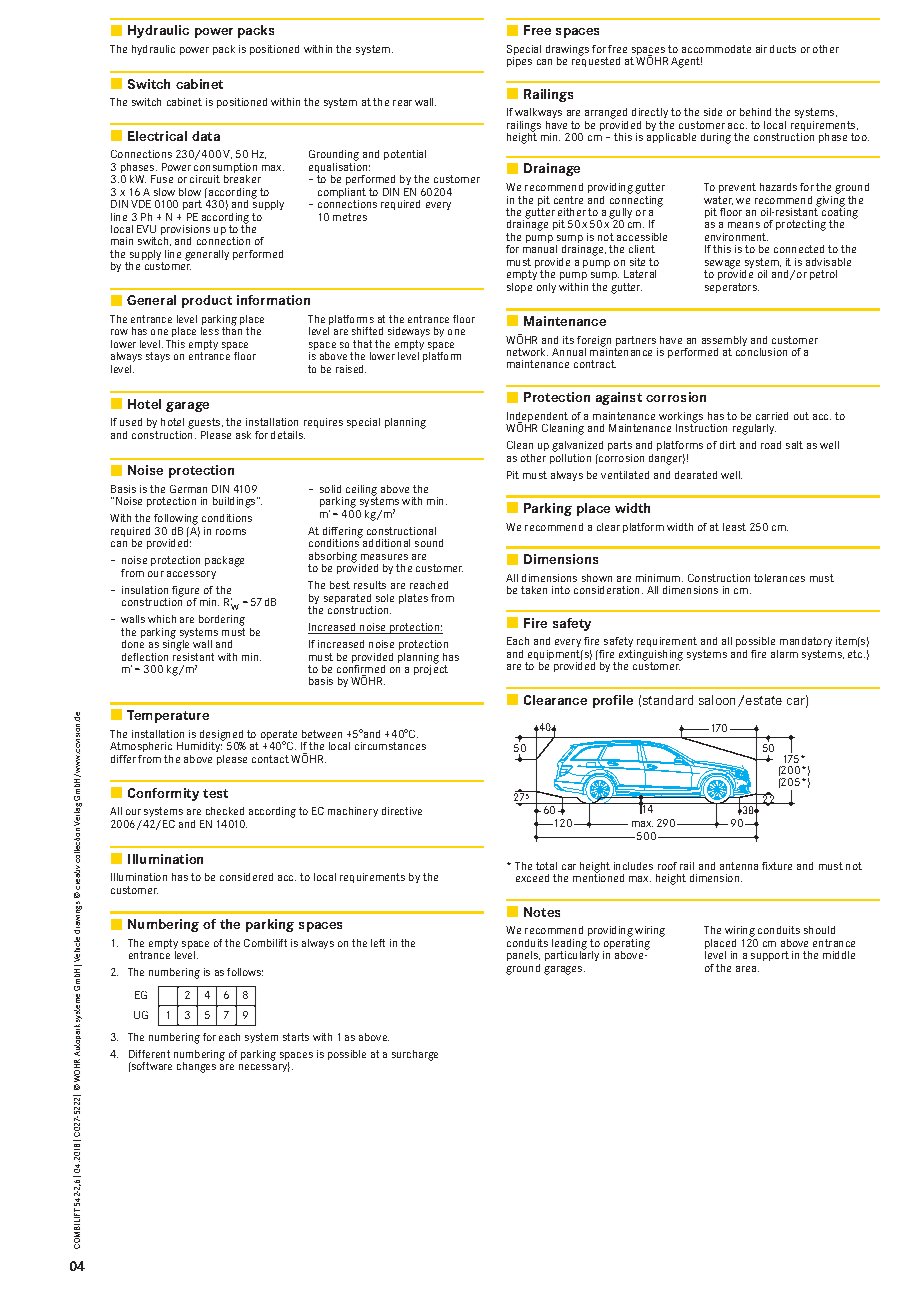  Describe the element at coordinates (534, 590) in the image. I see `taken` at that location.
